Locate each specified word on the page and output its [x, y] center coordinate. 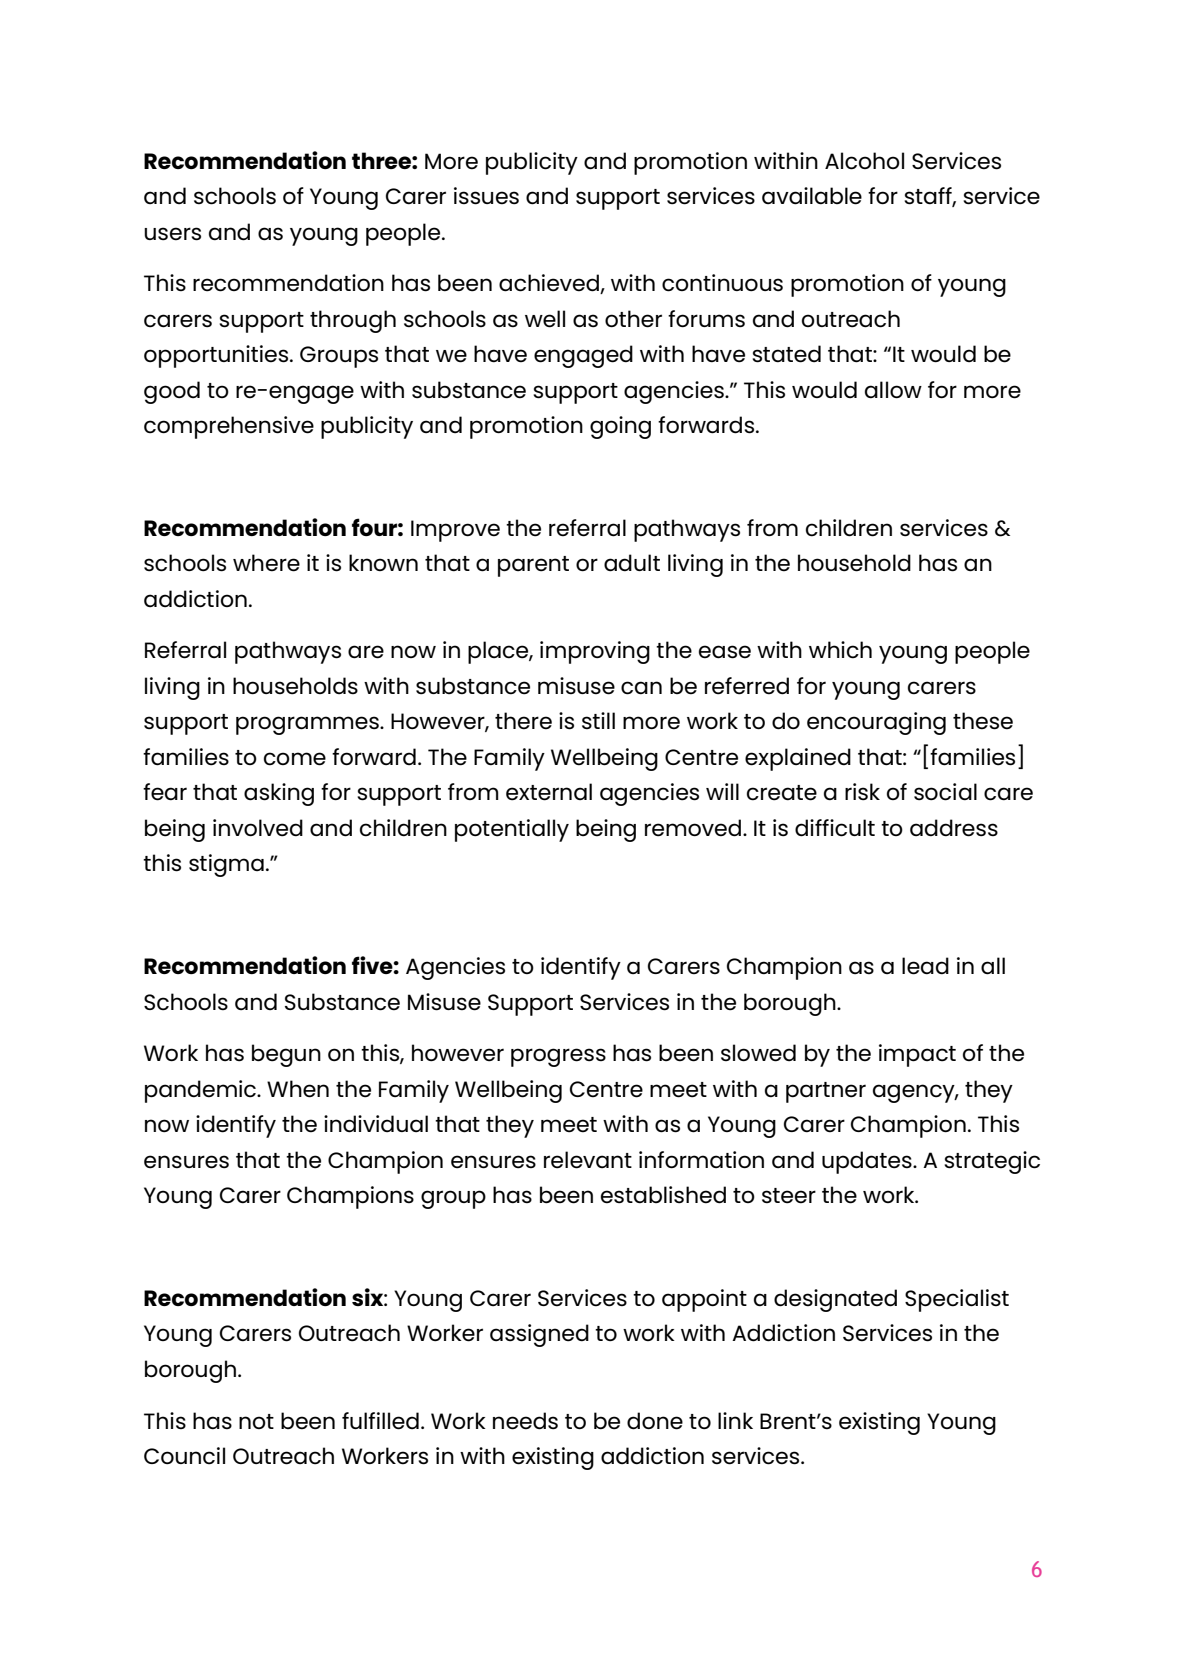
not [256, 1421]
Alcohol [864, 161]
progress [558, 1057]
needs [525, 1421]
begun [286, 1055]
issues [486, 196]
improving [595, 652]
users [172, 234]
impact [917, 1055]
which [840, 650]
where [266, 563]
